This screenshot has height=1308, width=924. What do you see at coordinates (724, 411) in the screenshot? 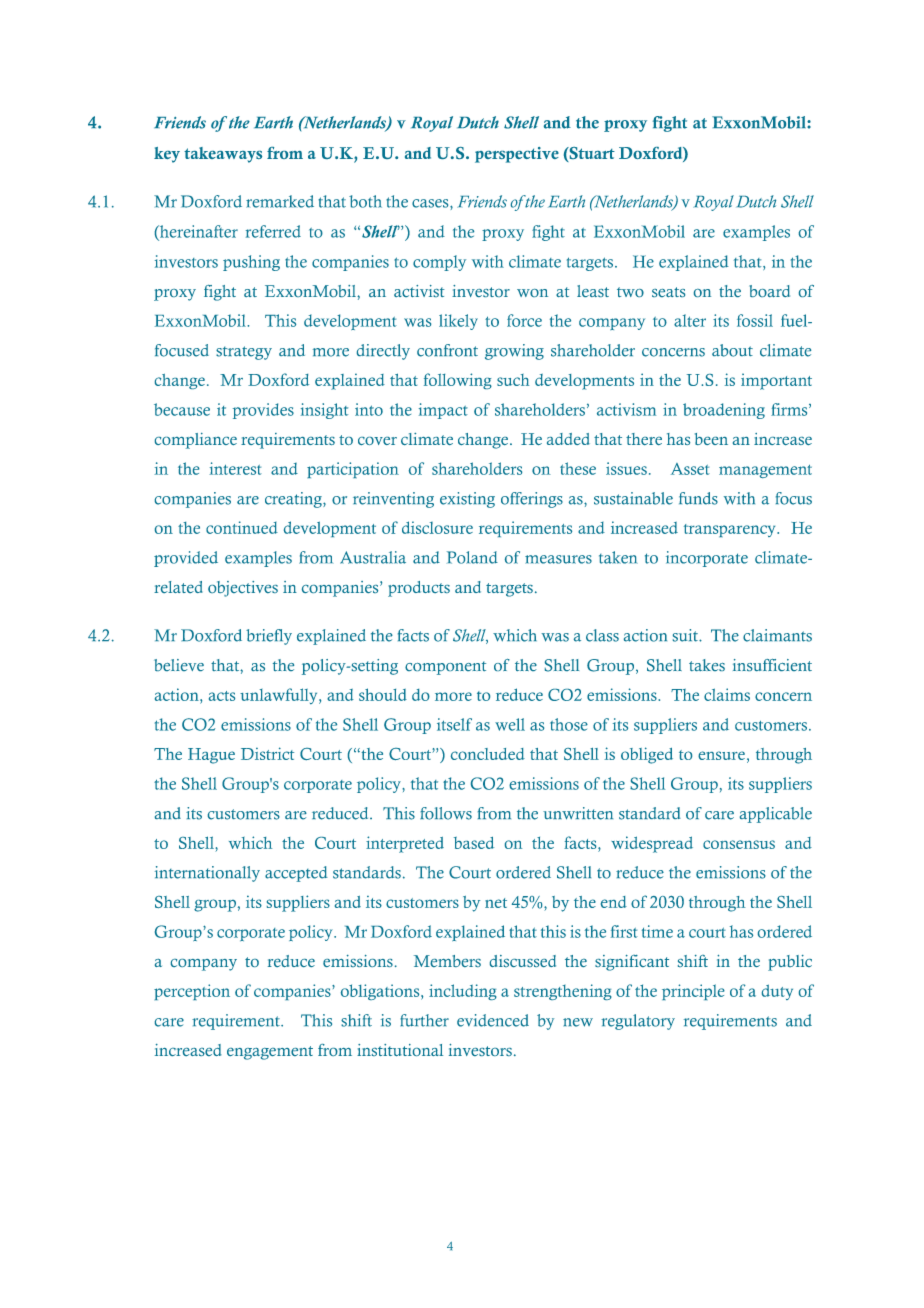
I see `broadening` at bounding box center [724, 411].
